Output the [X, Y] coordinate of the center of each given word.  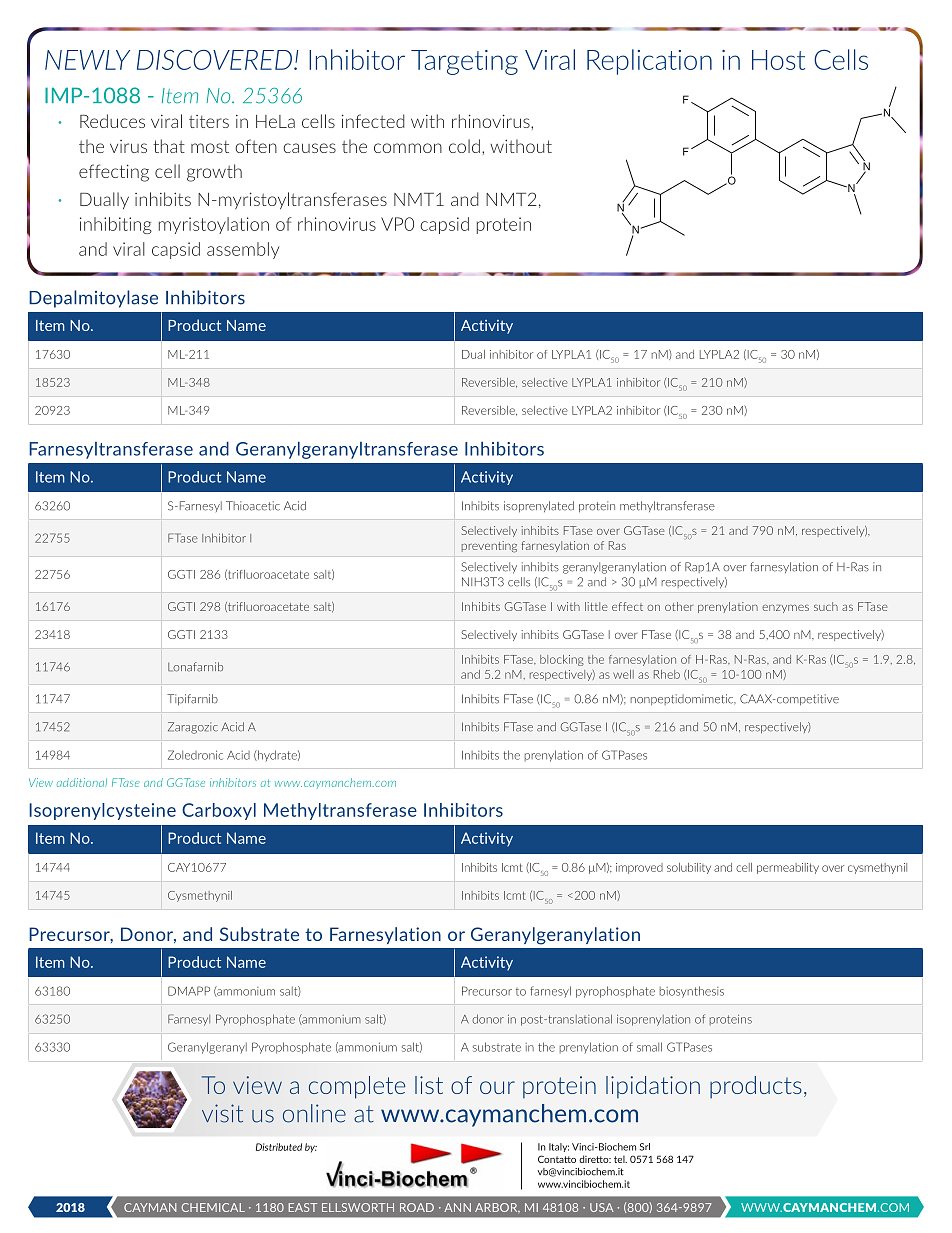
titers [209, 121]
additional [82, 782]
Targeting [464, 62]
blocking [562, 660]
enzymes [785, 609]
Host [778, 60]
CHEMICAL [213, 1207]
